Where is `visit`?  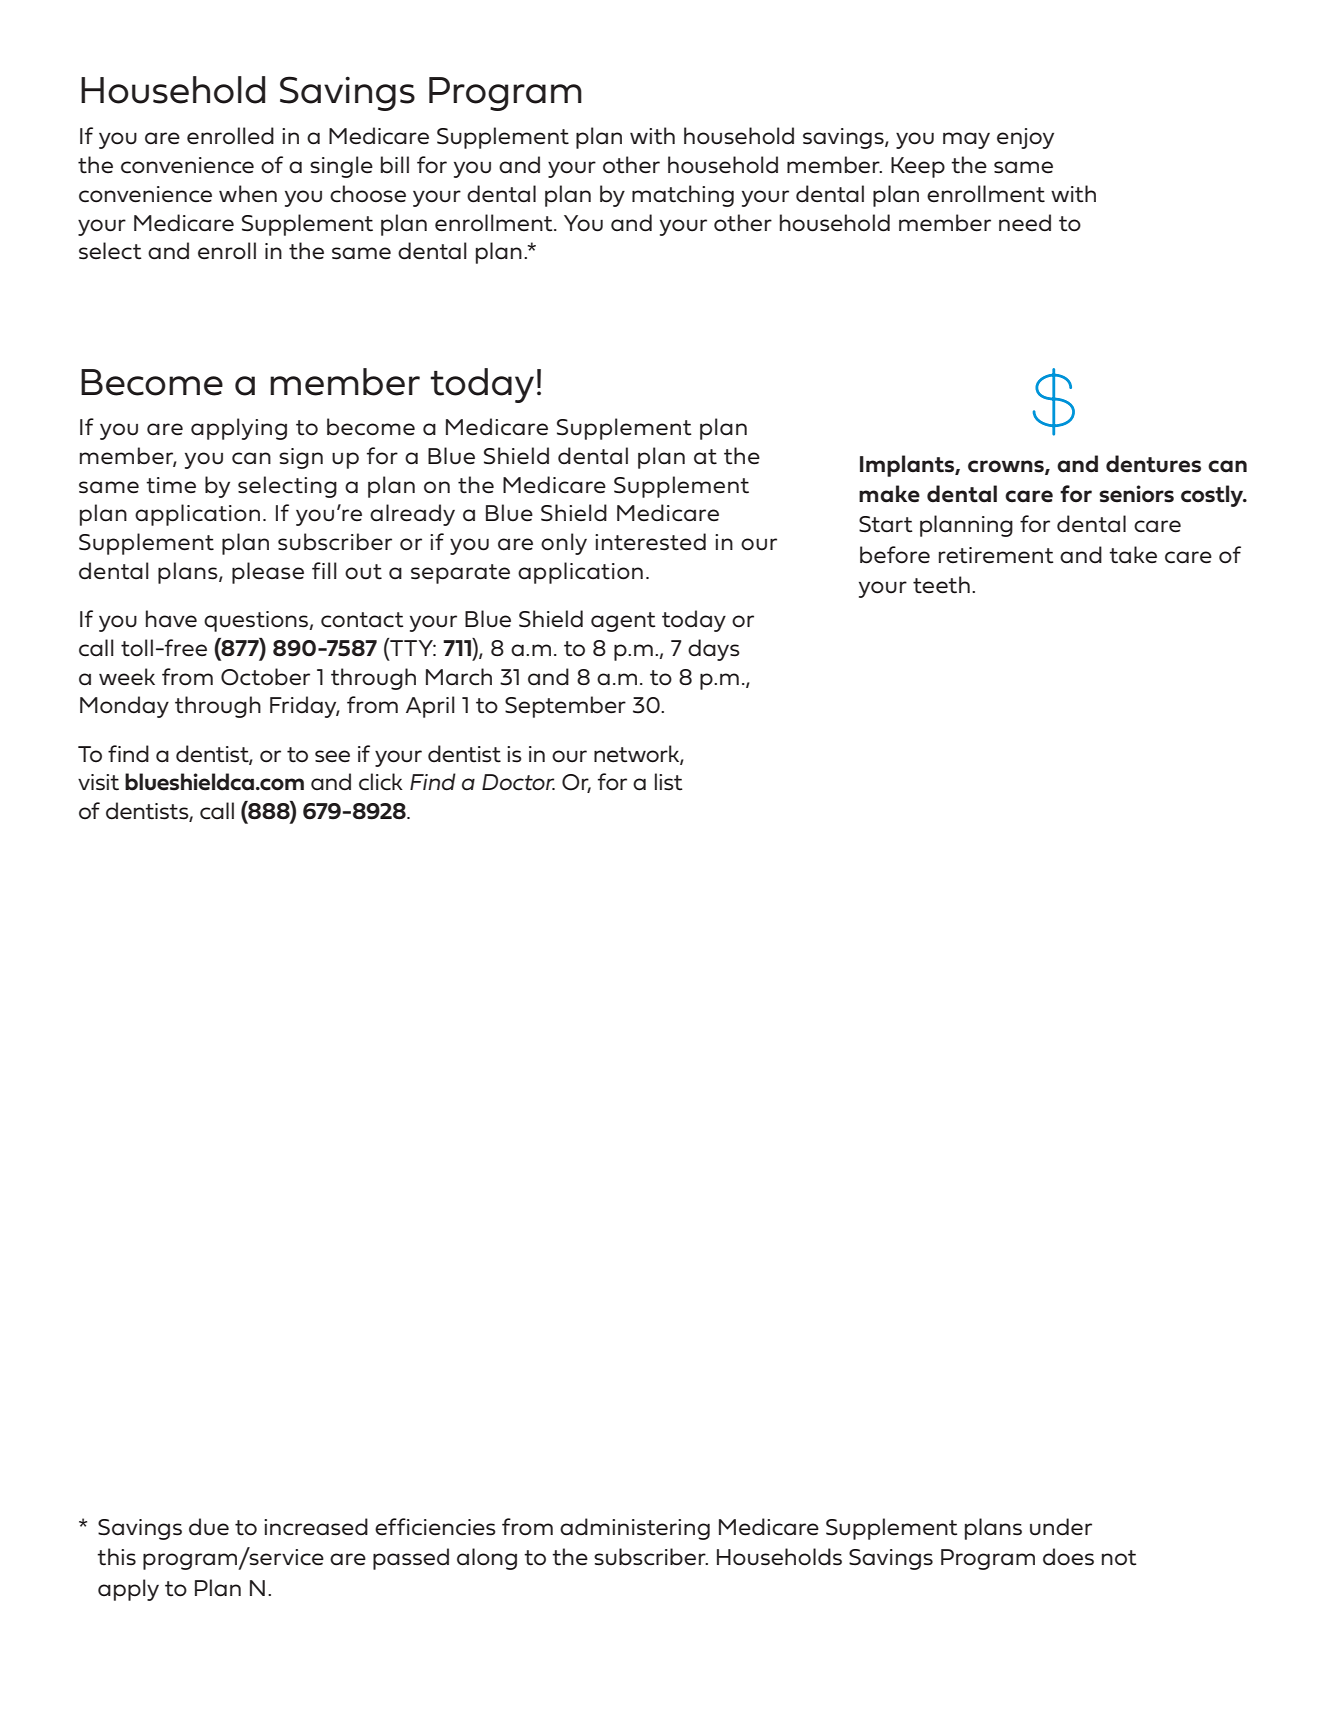
visit is located at coordinates (98, 782).
